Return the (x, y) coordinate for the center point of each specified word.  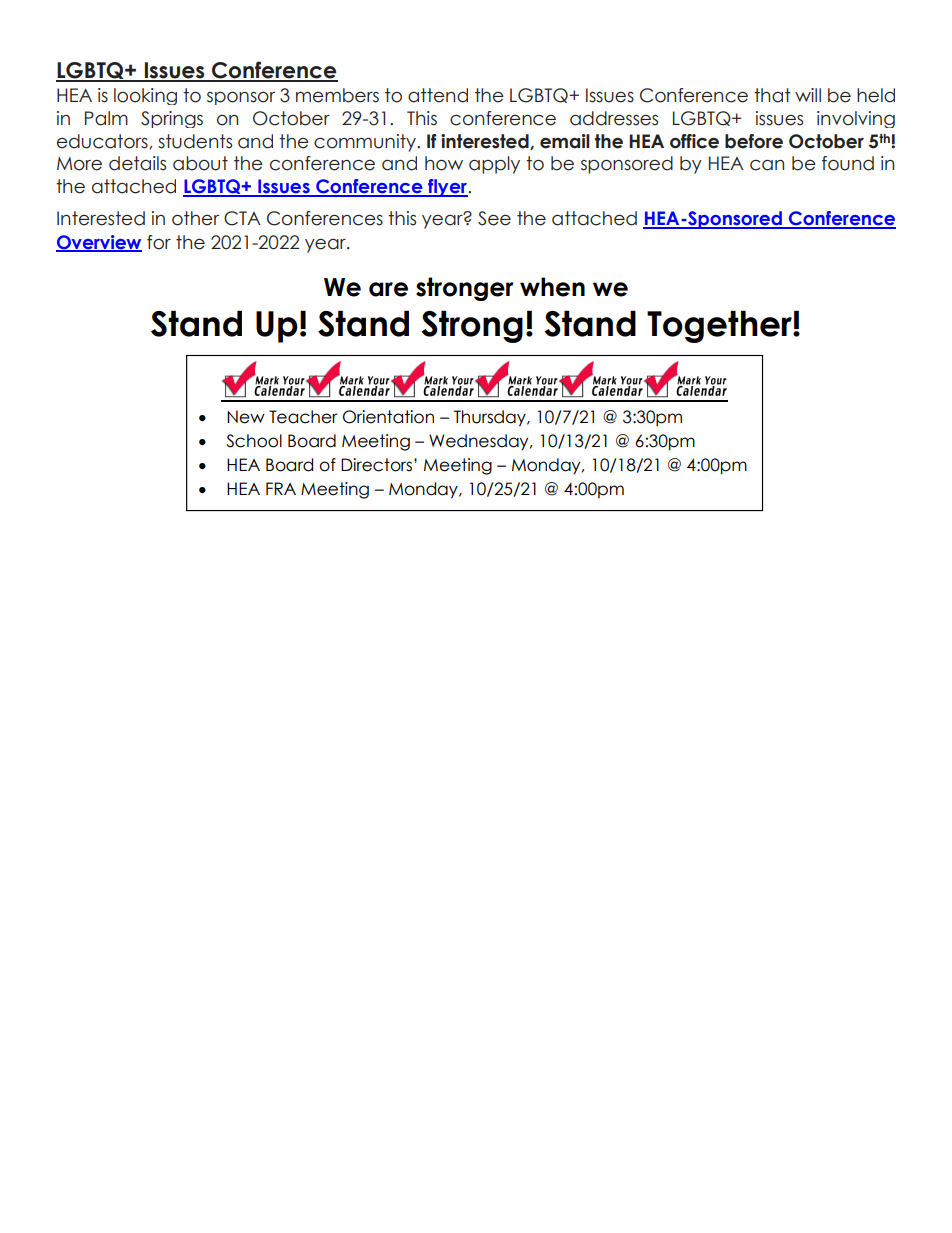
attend (438, 95)
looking (145, 96)
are (388, 289)
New (246, 417)
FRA (281, 488)
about (200, 163)
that (772, 95)
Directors (378, 465)
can (767, 165)
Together (720, 327)
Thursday (491, 418)
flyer (447, 188)
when (552, 287)
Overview (99, 243)
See (494, 218)
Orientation (388, 417)
